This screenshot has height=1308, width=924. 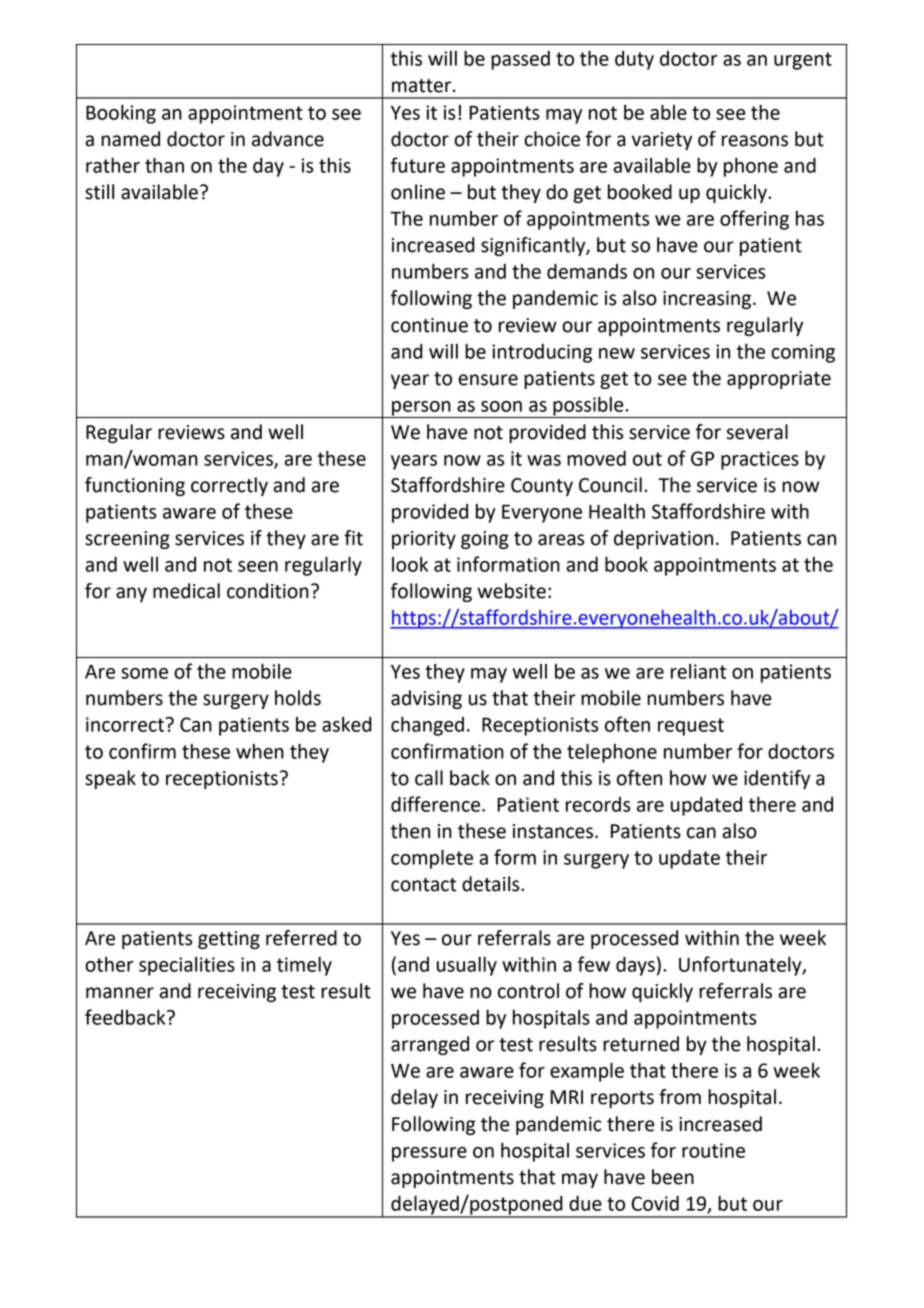 What do you see at coordinates (520, 60) in the screenshot?
I see `passed` at bounding box center [520, 60].
